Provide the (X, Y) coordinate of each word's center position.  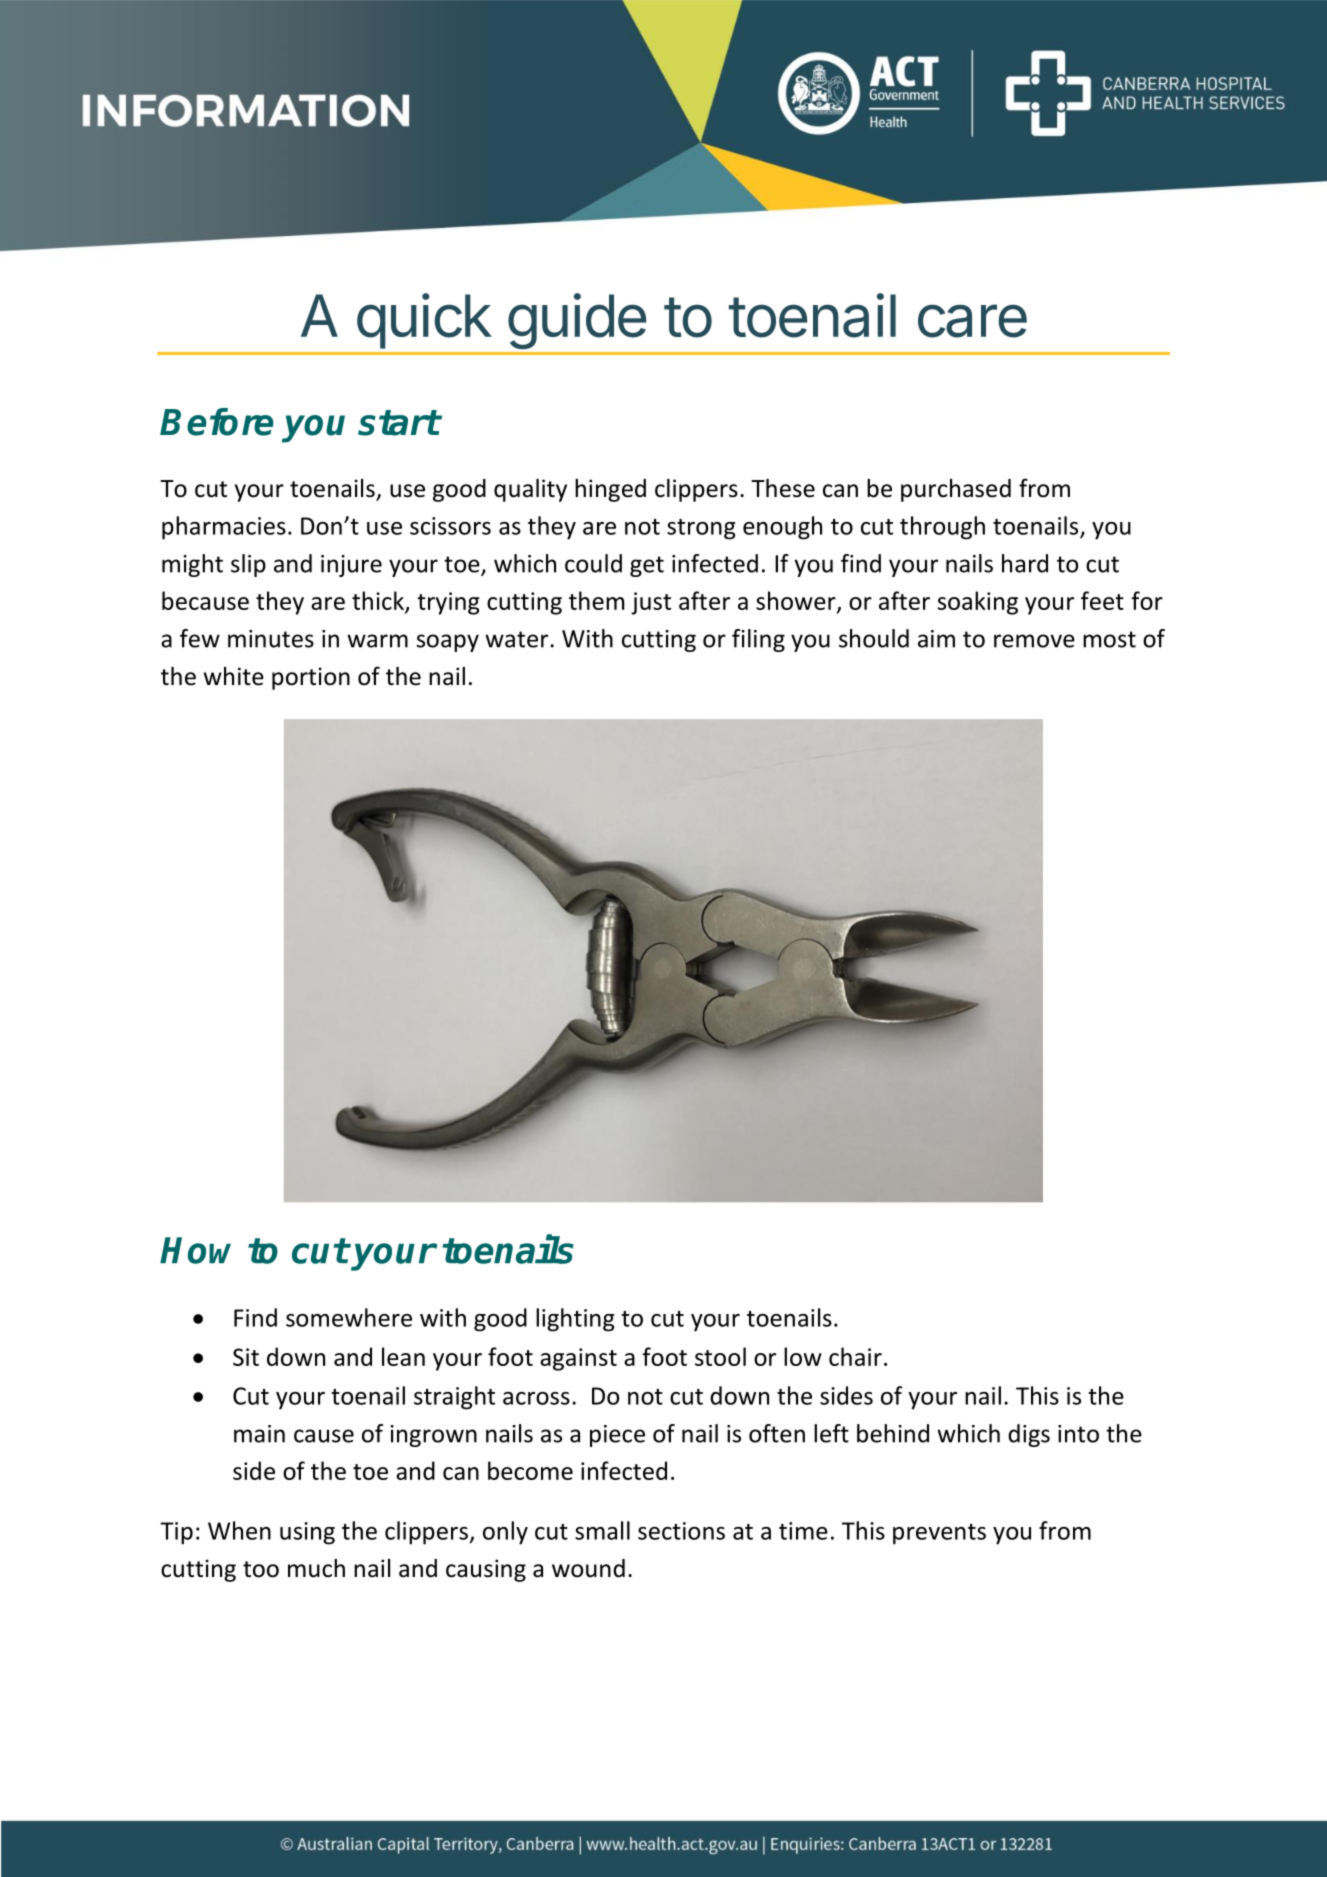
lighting (575, 1320)
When (239, 1530)
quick (424, 321)
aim (936, 639)
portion (311, 678)
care (972, 321)
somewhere (349, 1317)
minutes (271, 639)
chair (855, 1356)
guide (577, 321)
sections (681, 1531)
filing (758, 640)
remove (1034, 641)
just (651, 603)
